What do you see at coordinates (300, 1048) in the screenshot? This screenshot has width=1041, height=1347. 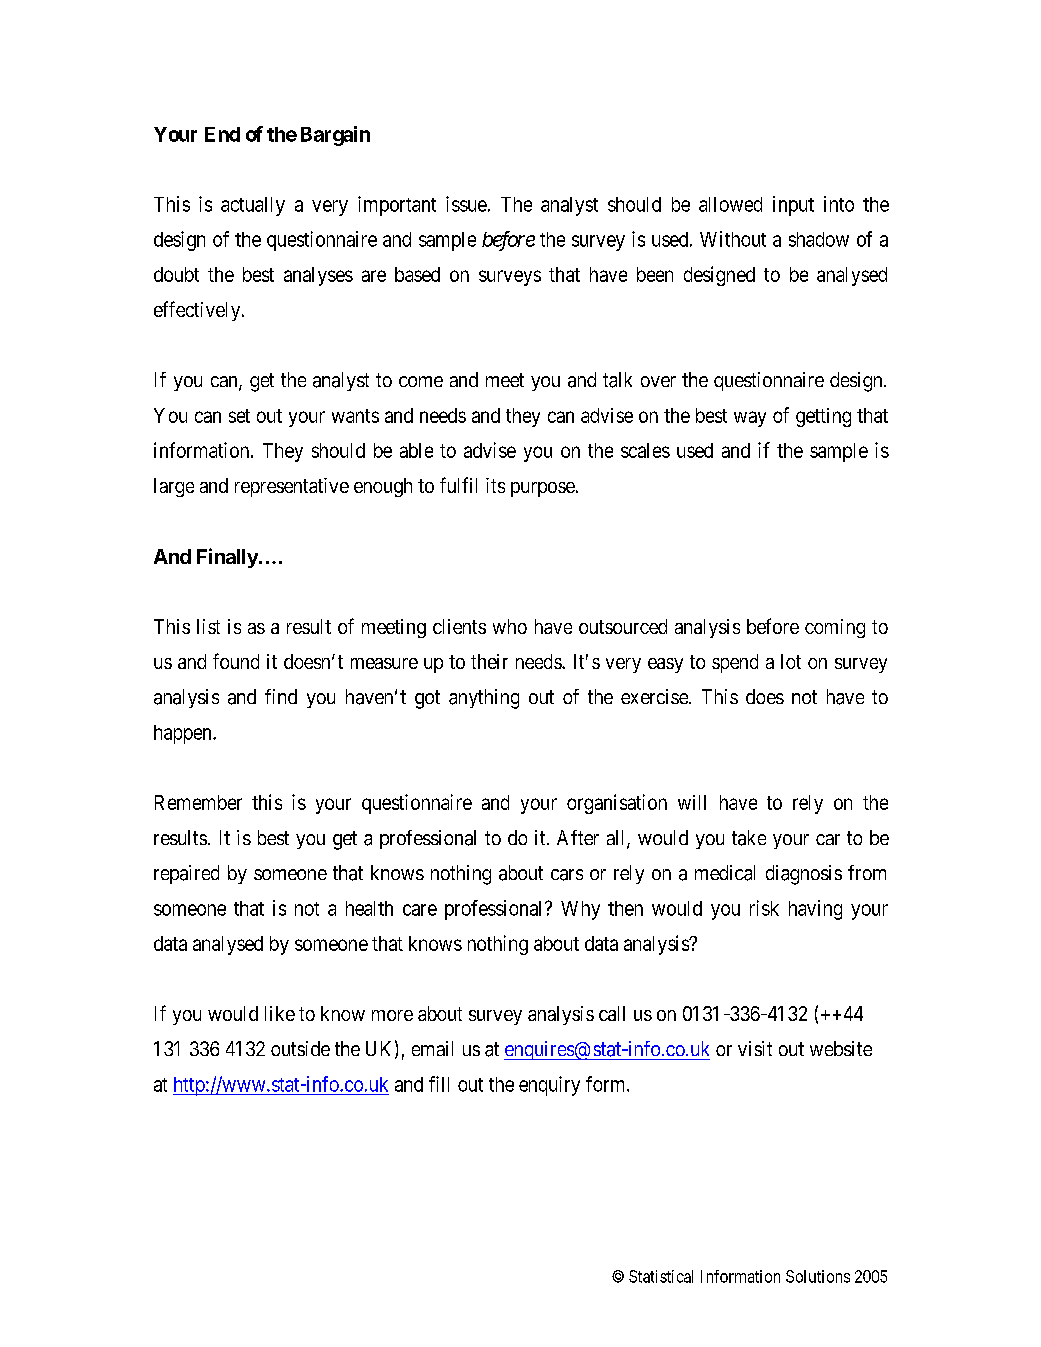 I see `outside` at bounding box center [300, 1048].
